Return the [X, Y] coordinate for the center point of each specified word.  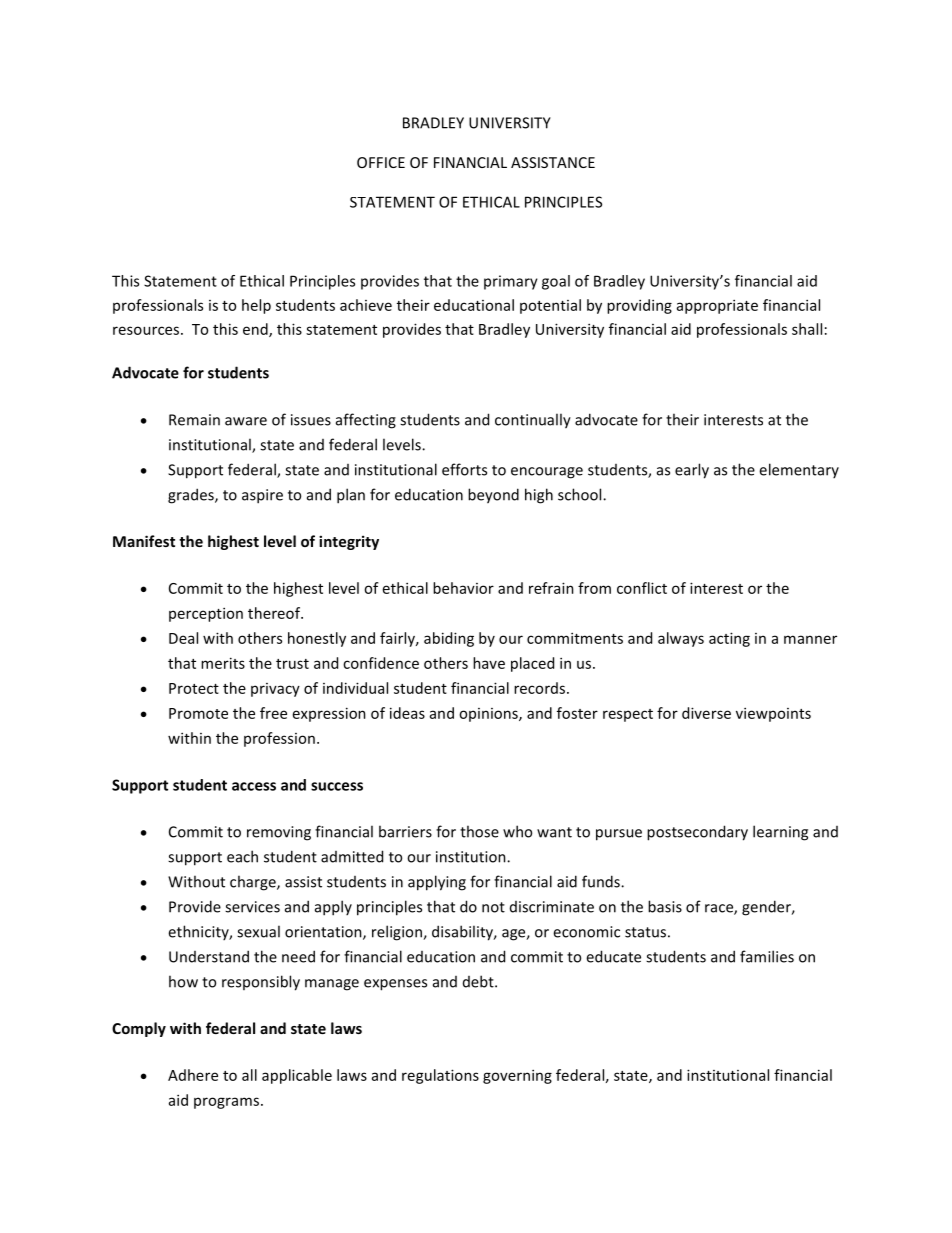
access [254, 786]
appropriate [717, 306]
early [692, 471]
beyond [493, 496]
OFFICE [381, 162]
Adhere [193, 1075]
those [479, 831]
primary [511, 282]
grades [192, 496]
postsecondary [697, 833]
